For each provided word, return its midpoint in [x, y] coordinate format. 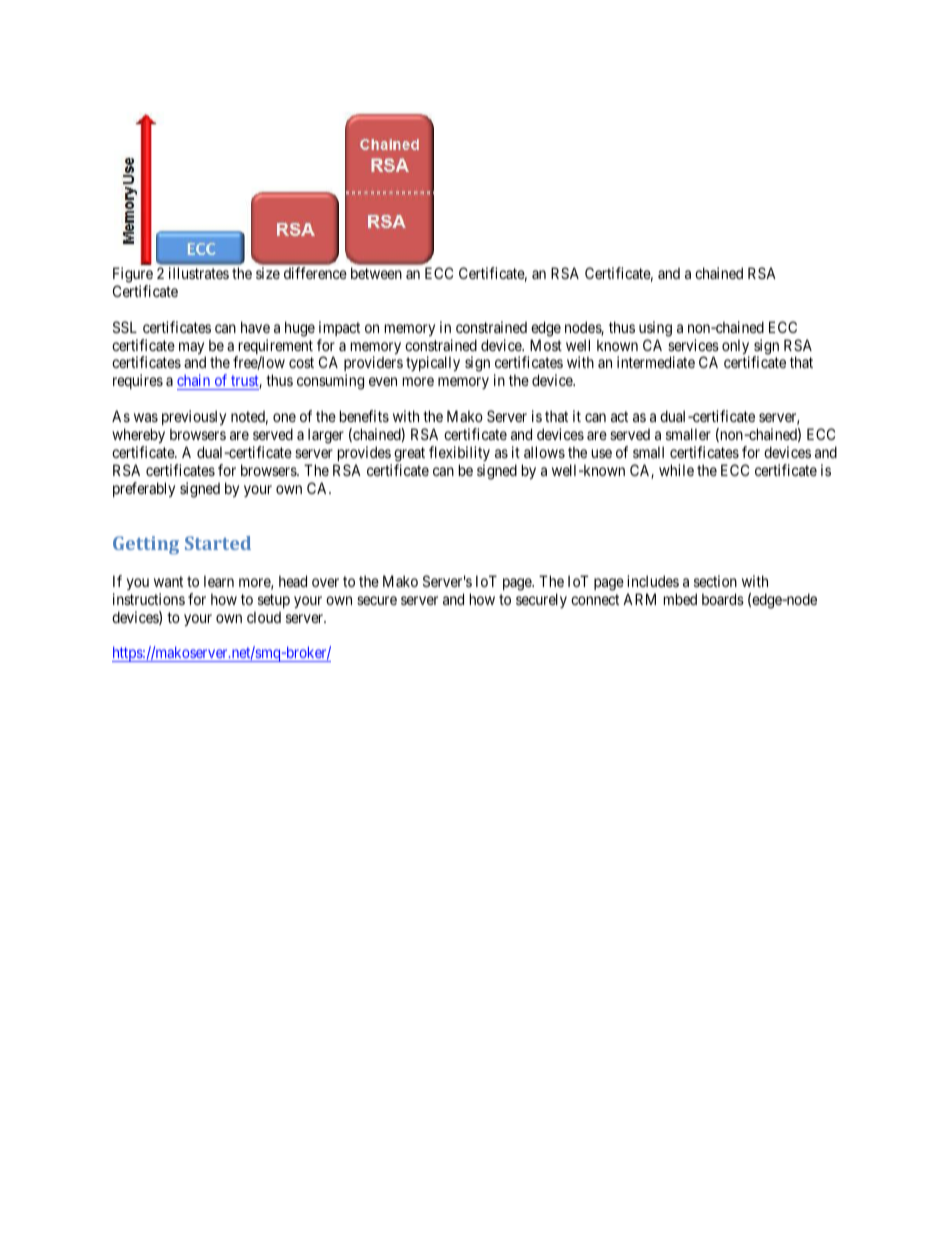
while [676, 470]
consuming [330, 382]
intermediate [656, 362]
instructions [149, 599]
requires [138, 381]
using [655, 329]
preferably [144, 489]
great [409, 454]
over [325, 582]
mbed [680, 599]
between [376, 273]
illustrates [199, 273]
